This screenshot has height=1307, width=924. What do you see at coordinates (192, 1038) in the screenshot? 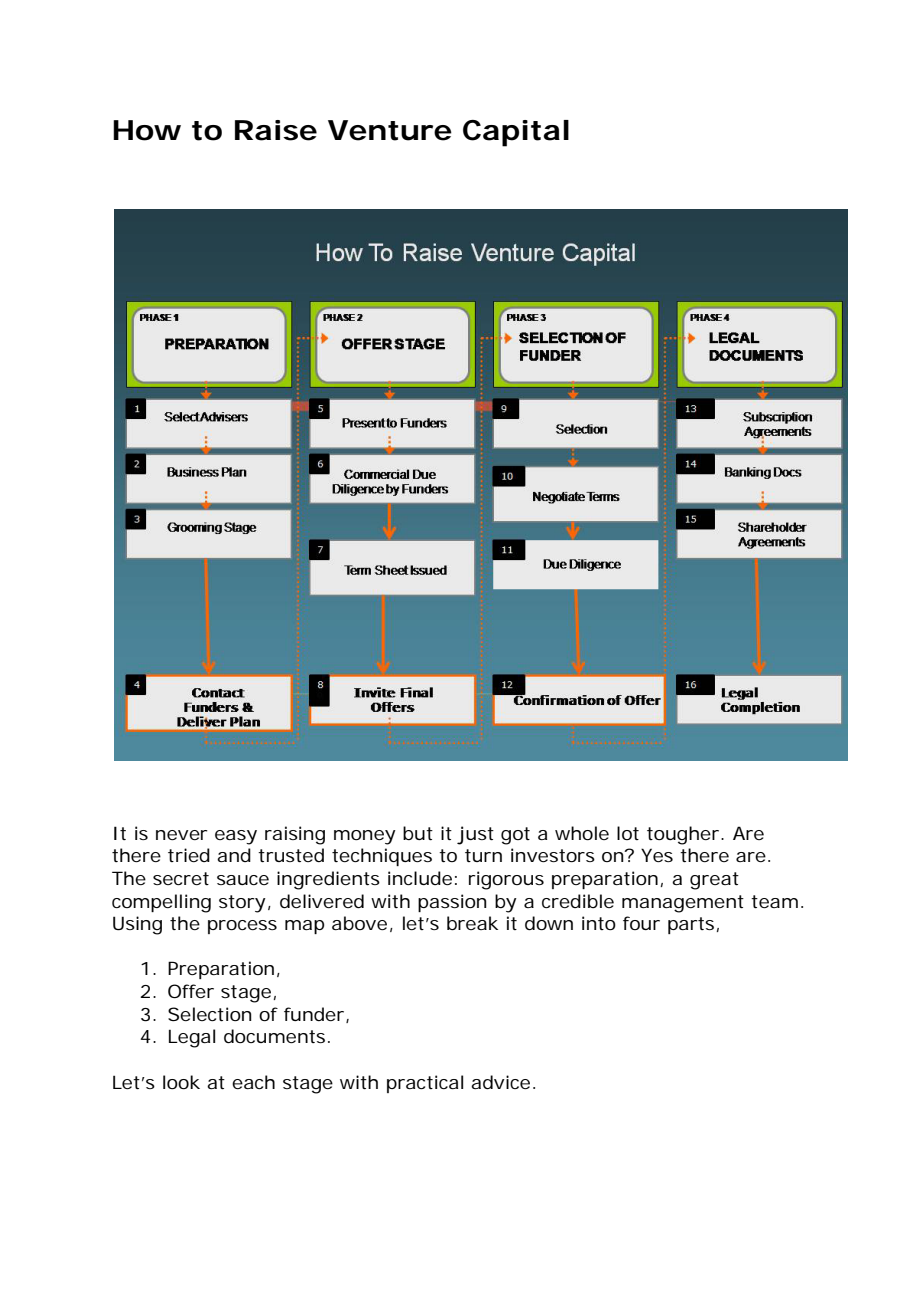
I see `Legal` at bounding box center [192, 1038].
